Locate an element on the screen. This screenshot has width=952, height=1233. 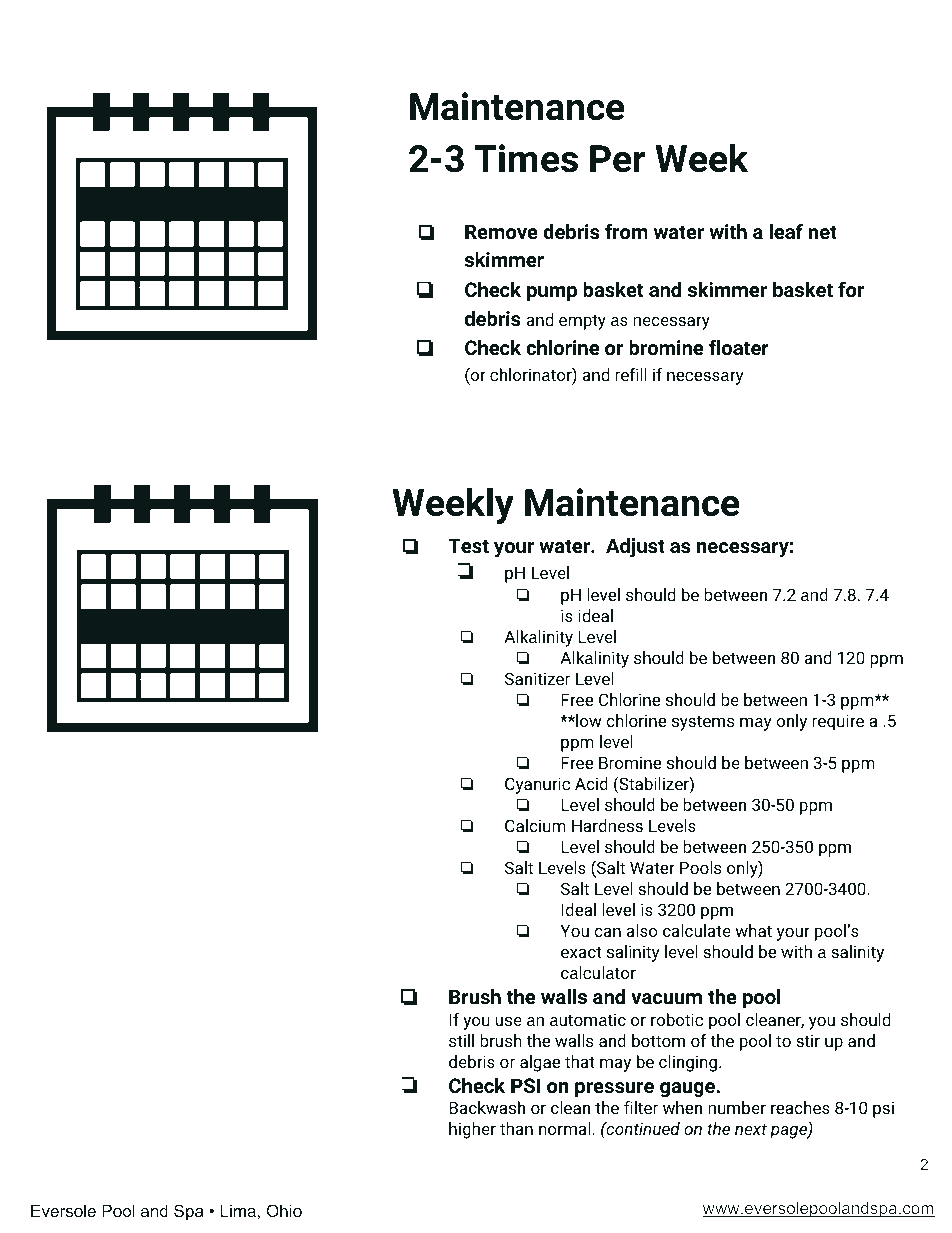
Remove is located at coordinates (501, 231).
